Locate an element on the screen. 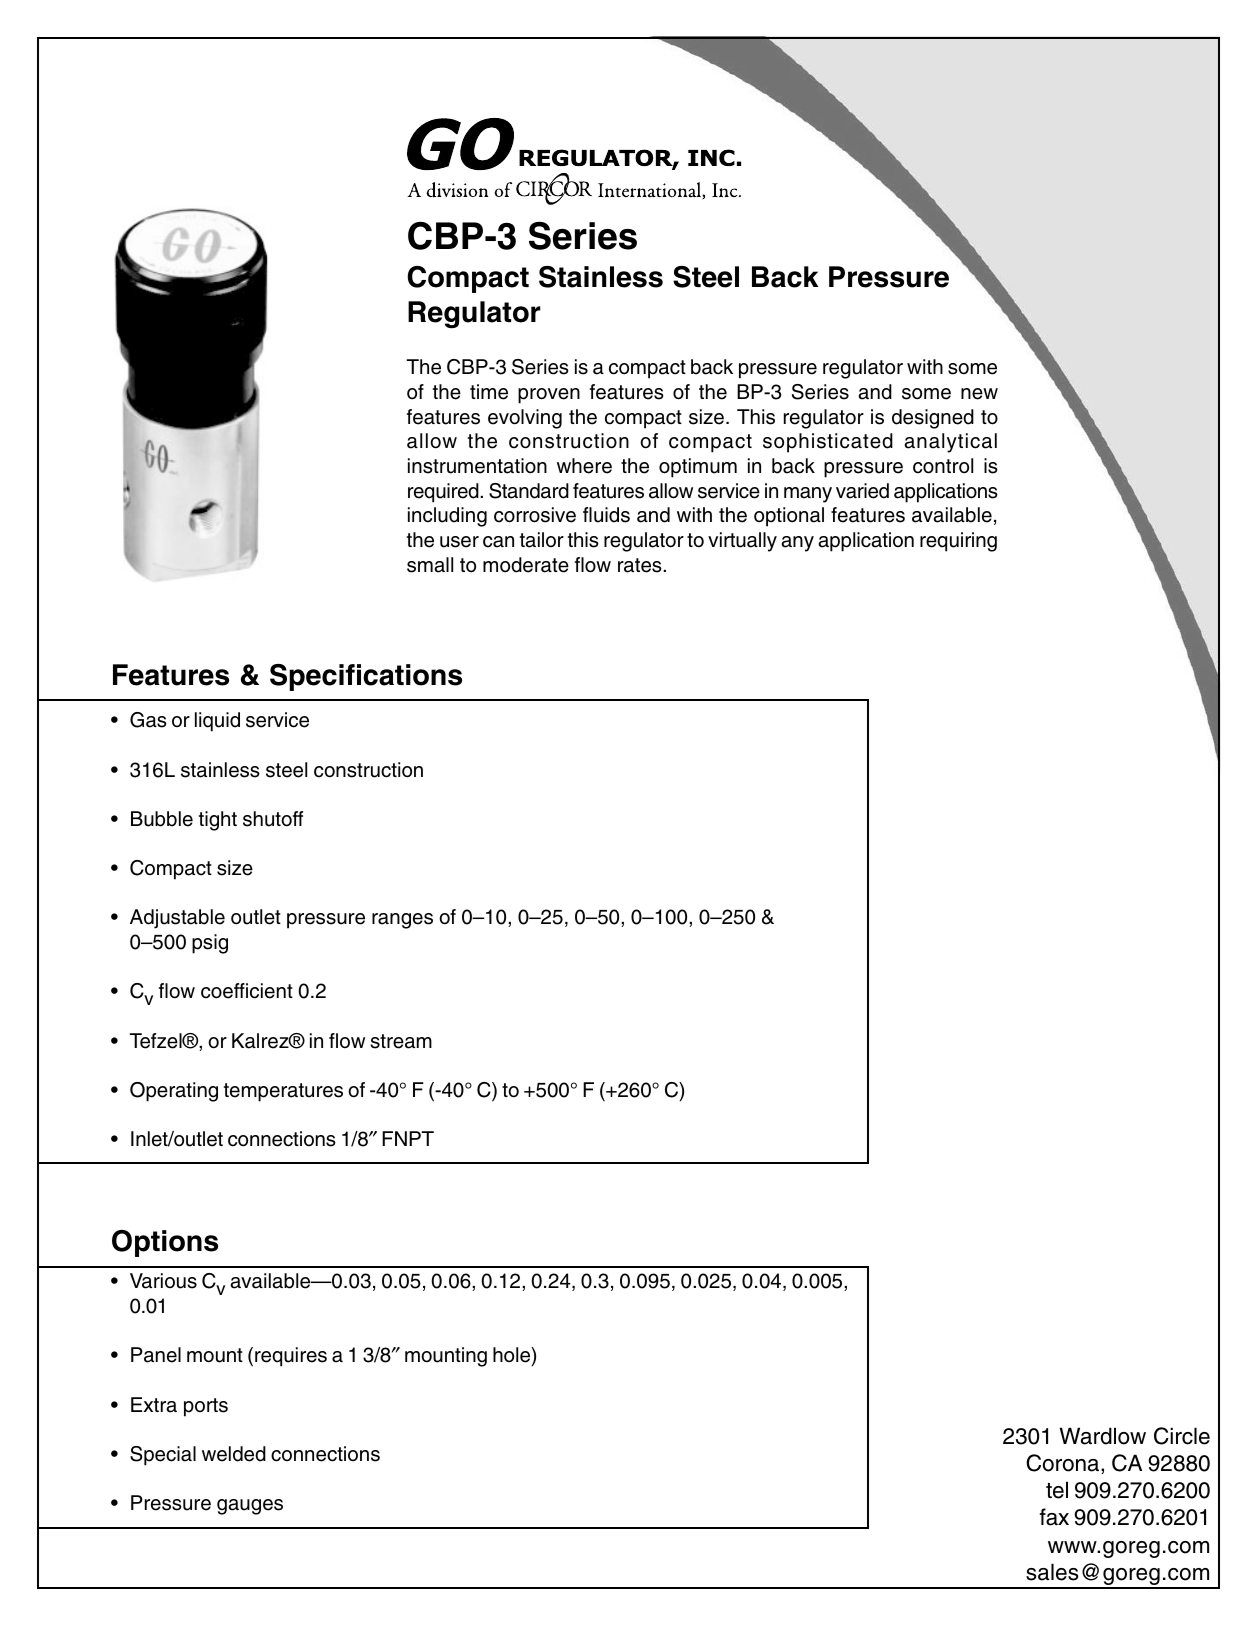  ranges is located at coordinates (402, 921).
